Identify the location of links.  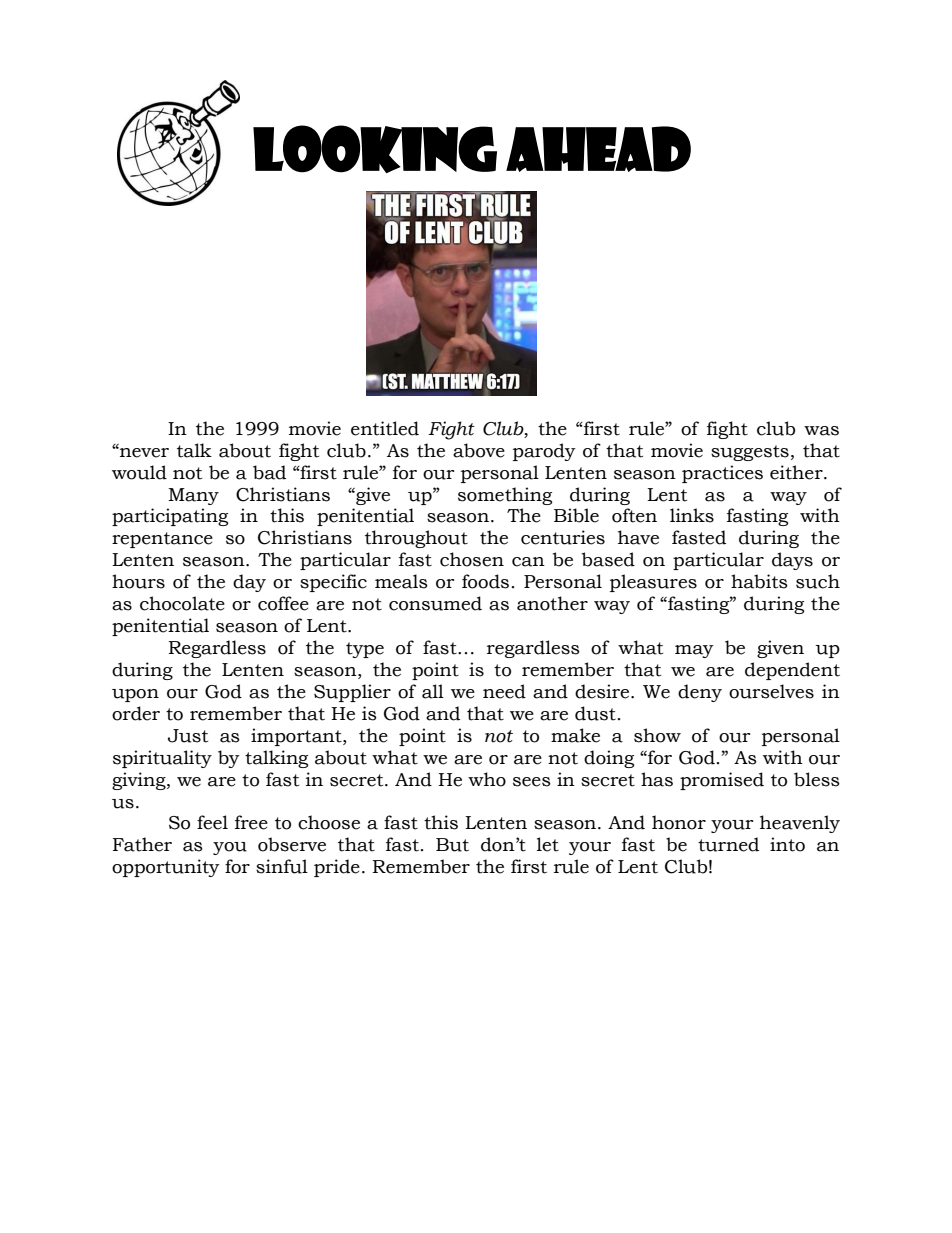
(692, 515).
